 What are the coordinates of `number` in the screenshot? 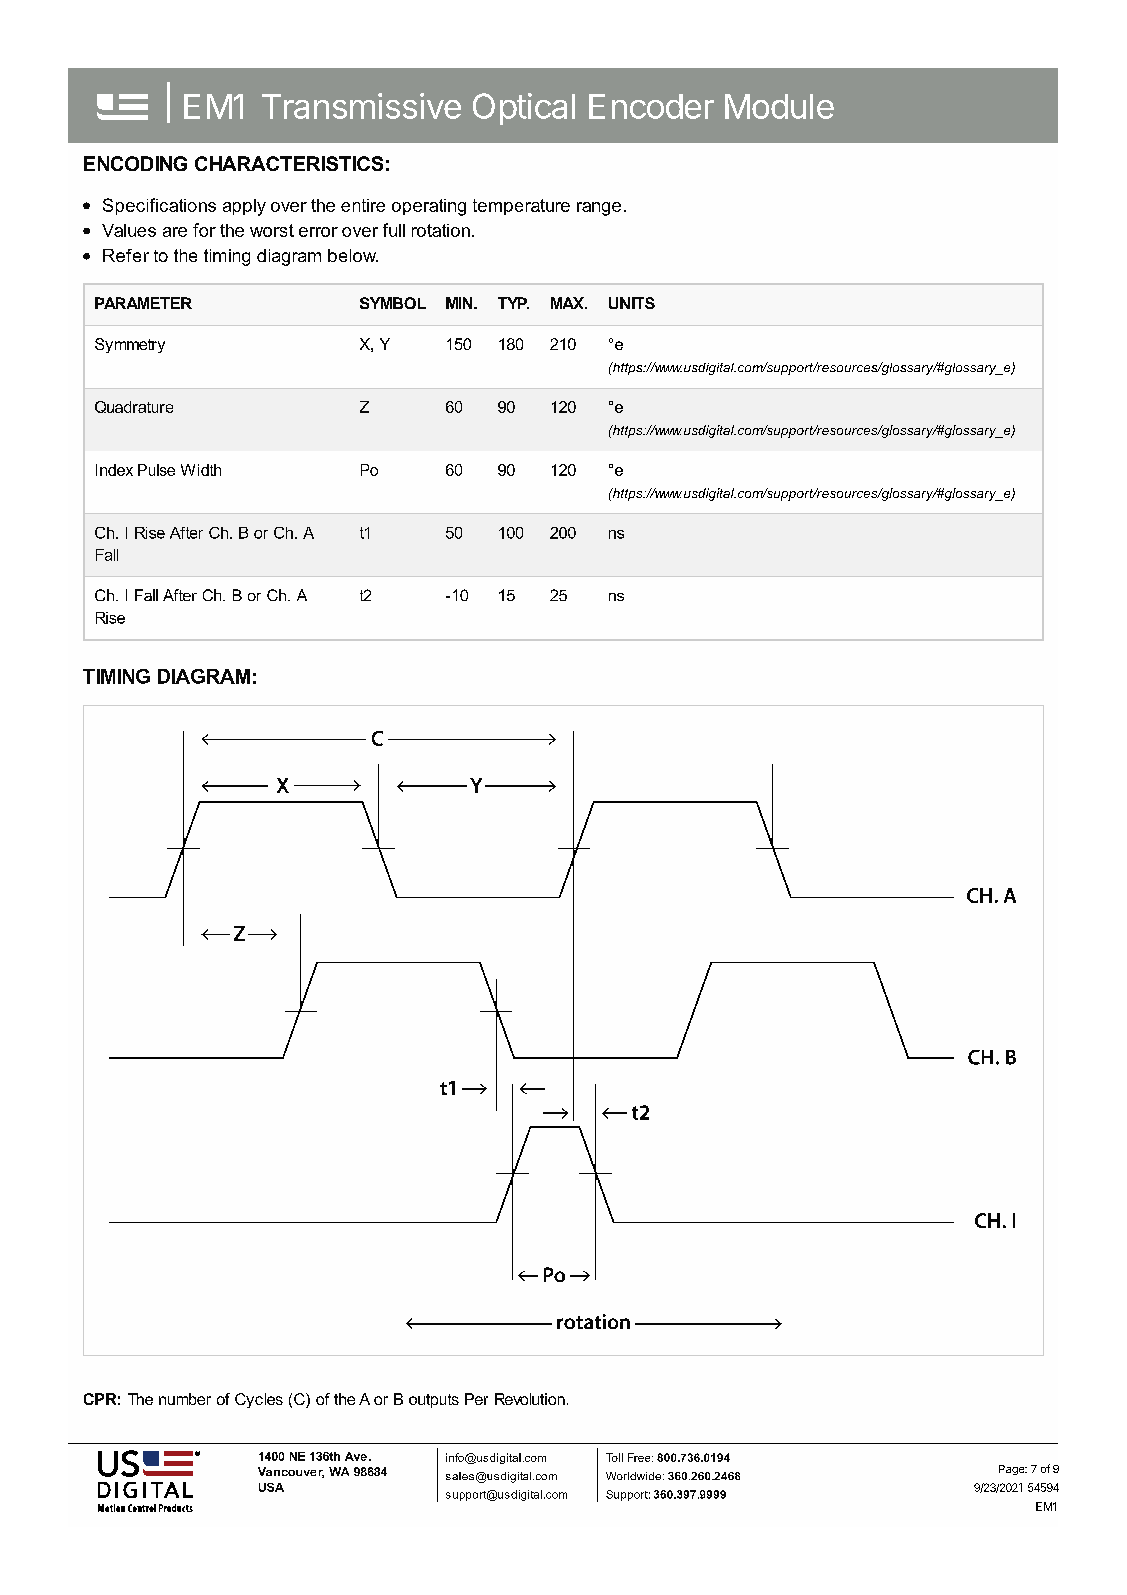 It's located at (185, 1399).
